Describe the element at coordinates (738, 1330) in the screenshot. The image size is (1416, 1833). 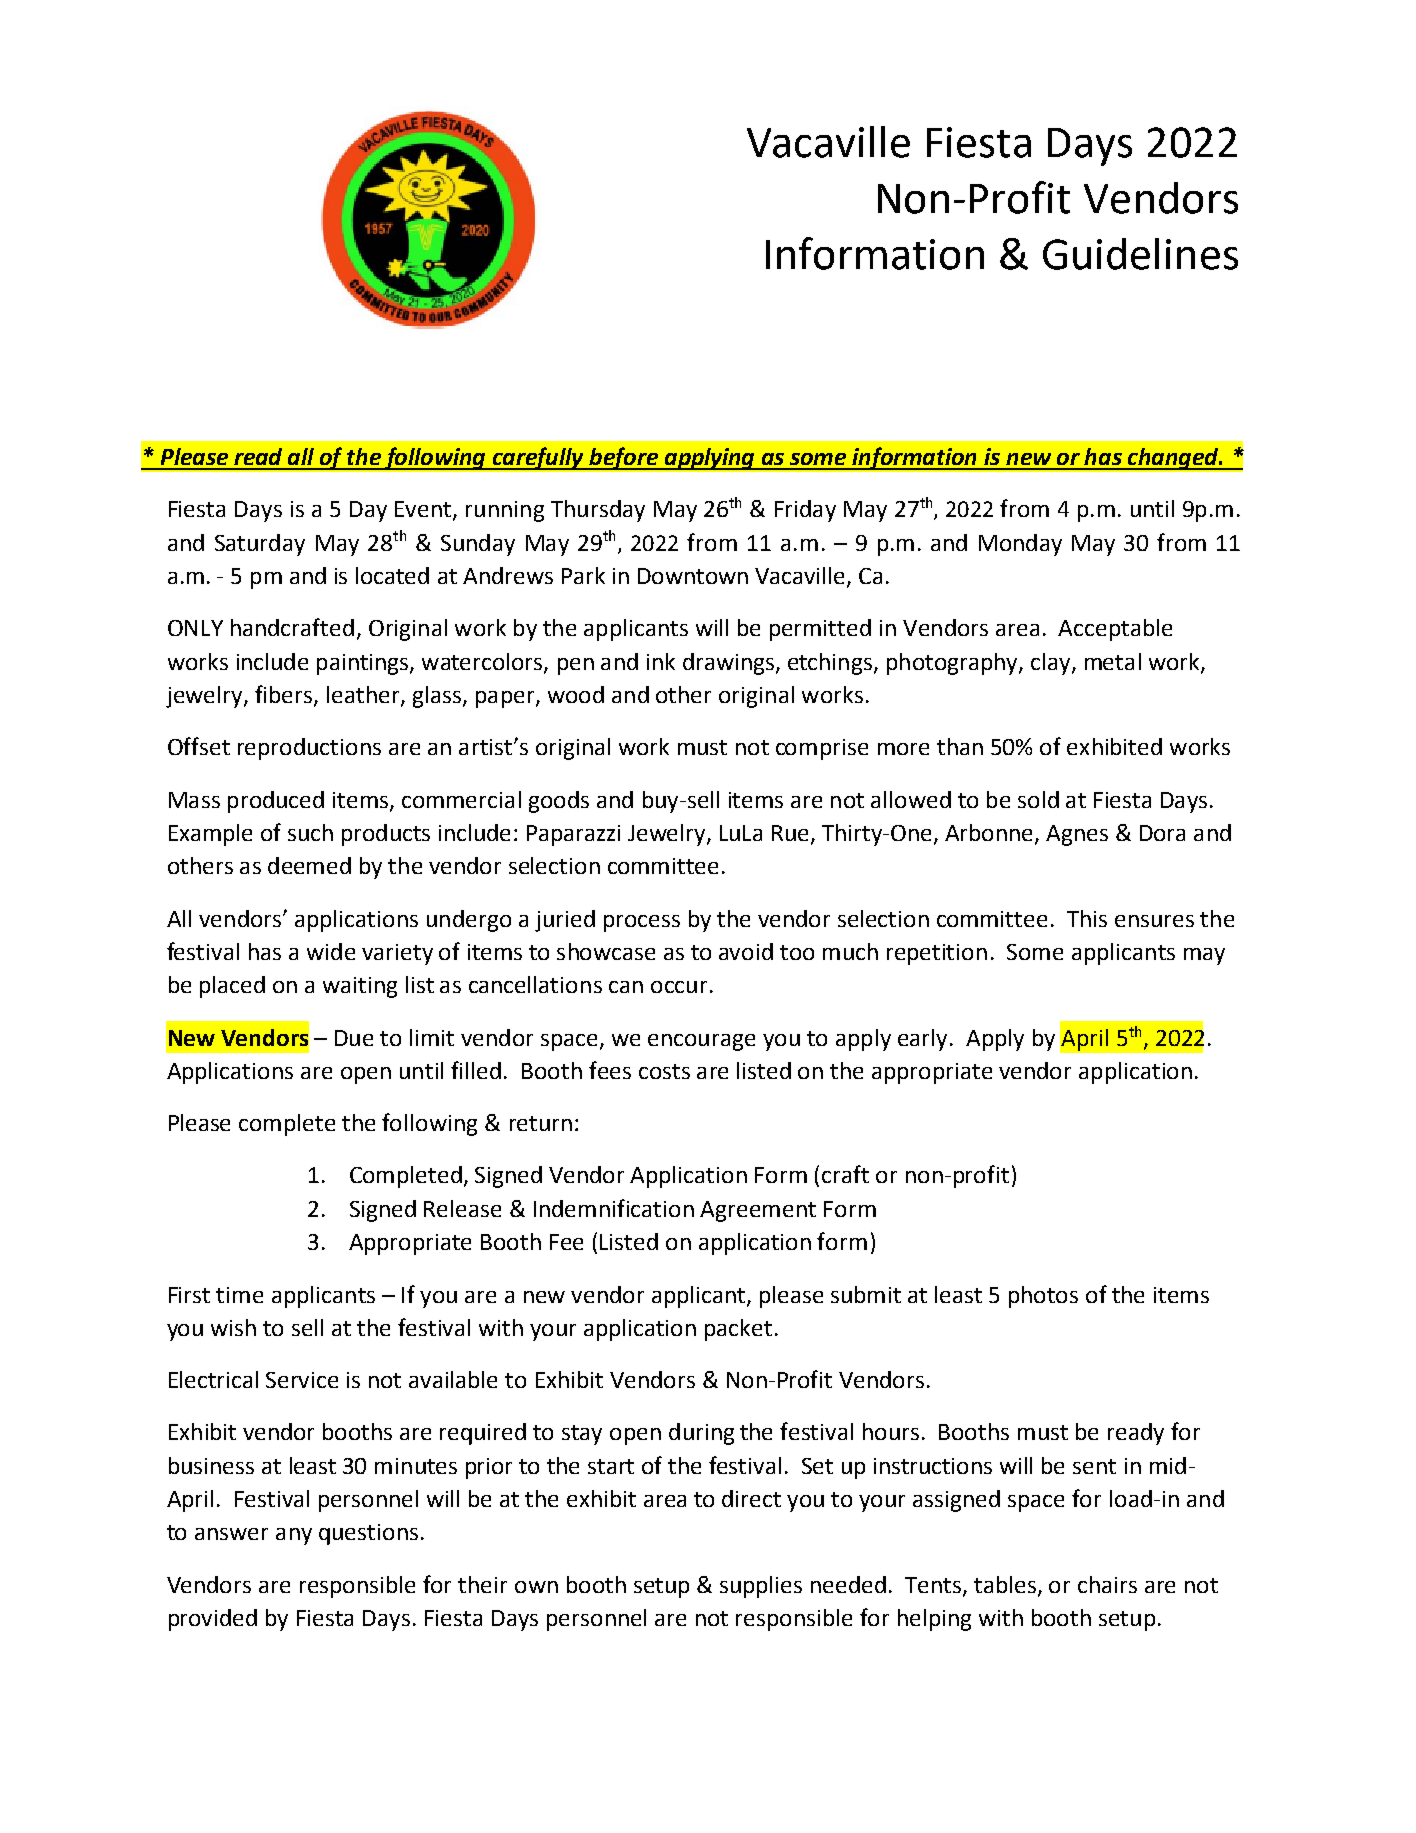
I see `packet` at that location.
